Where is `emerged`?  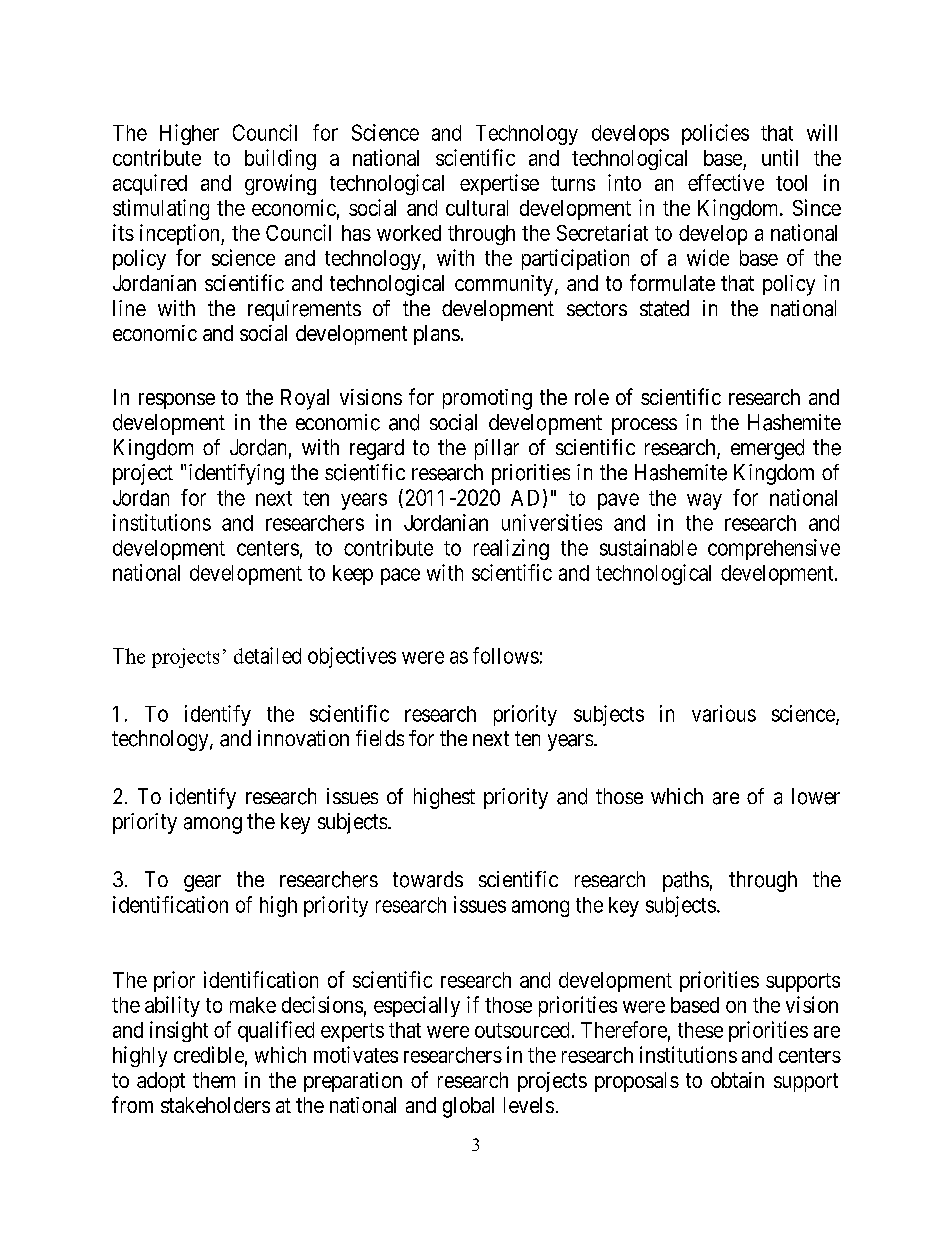 emerged is located at coordinates (767, 449).
